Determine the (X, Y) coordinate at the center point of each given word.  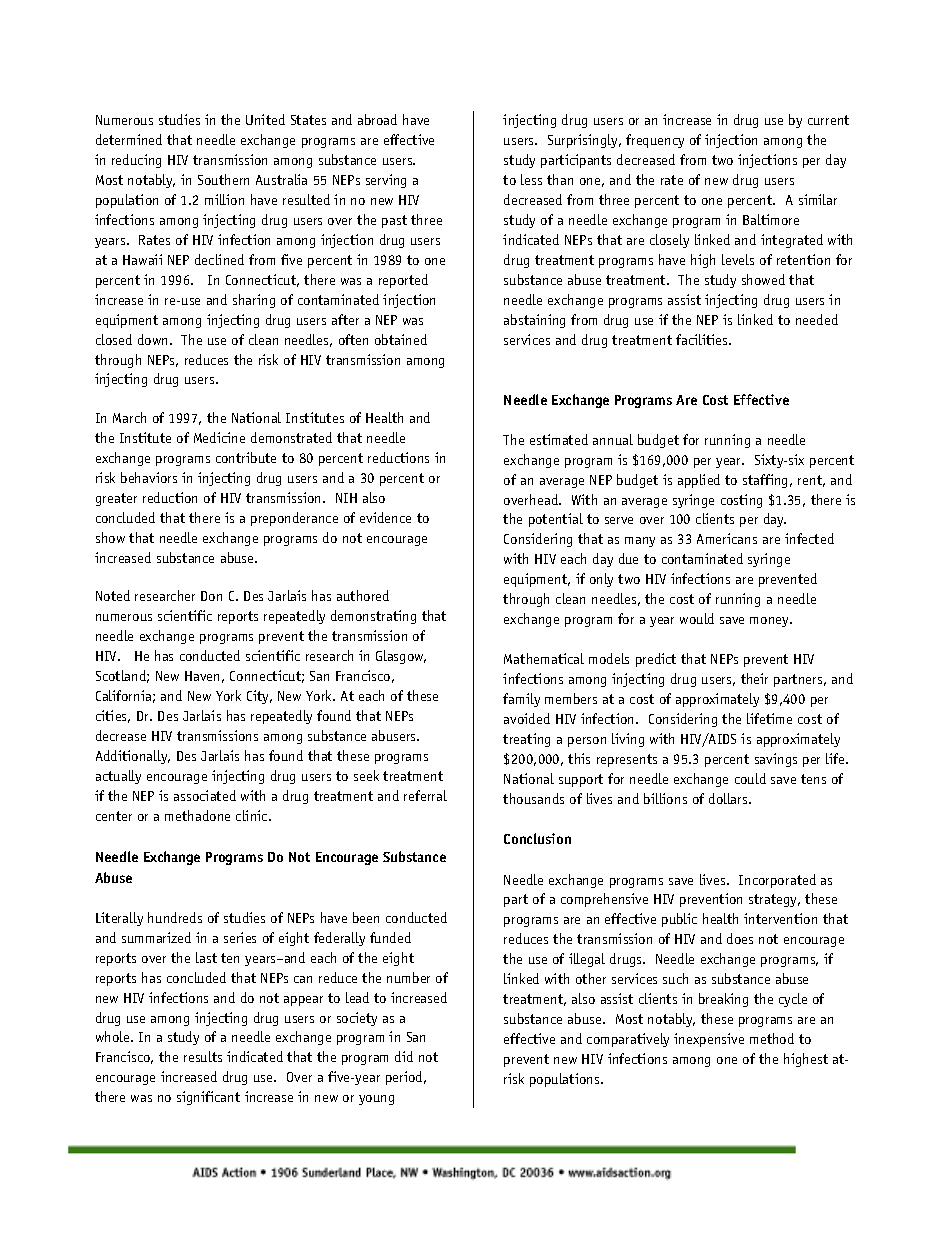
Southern (223, 179)
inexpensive (709, 1040)
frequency (655, 141)
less (531, 179)
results (203, 1056)
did (404, 1056)
